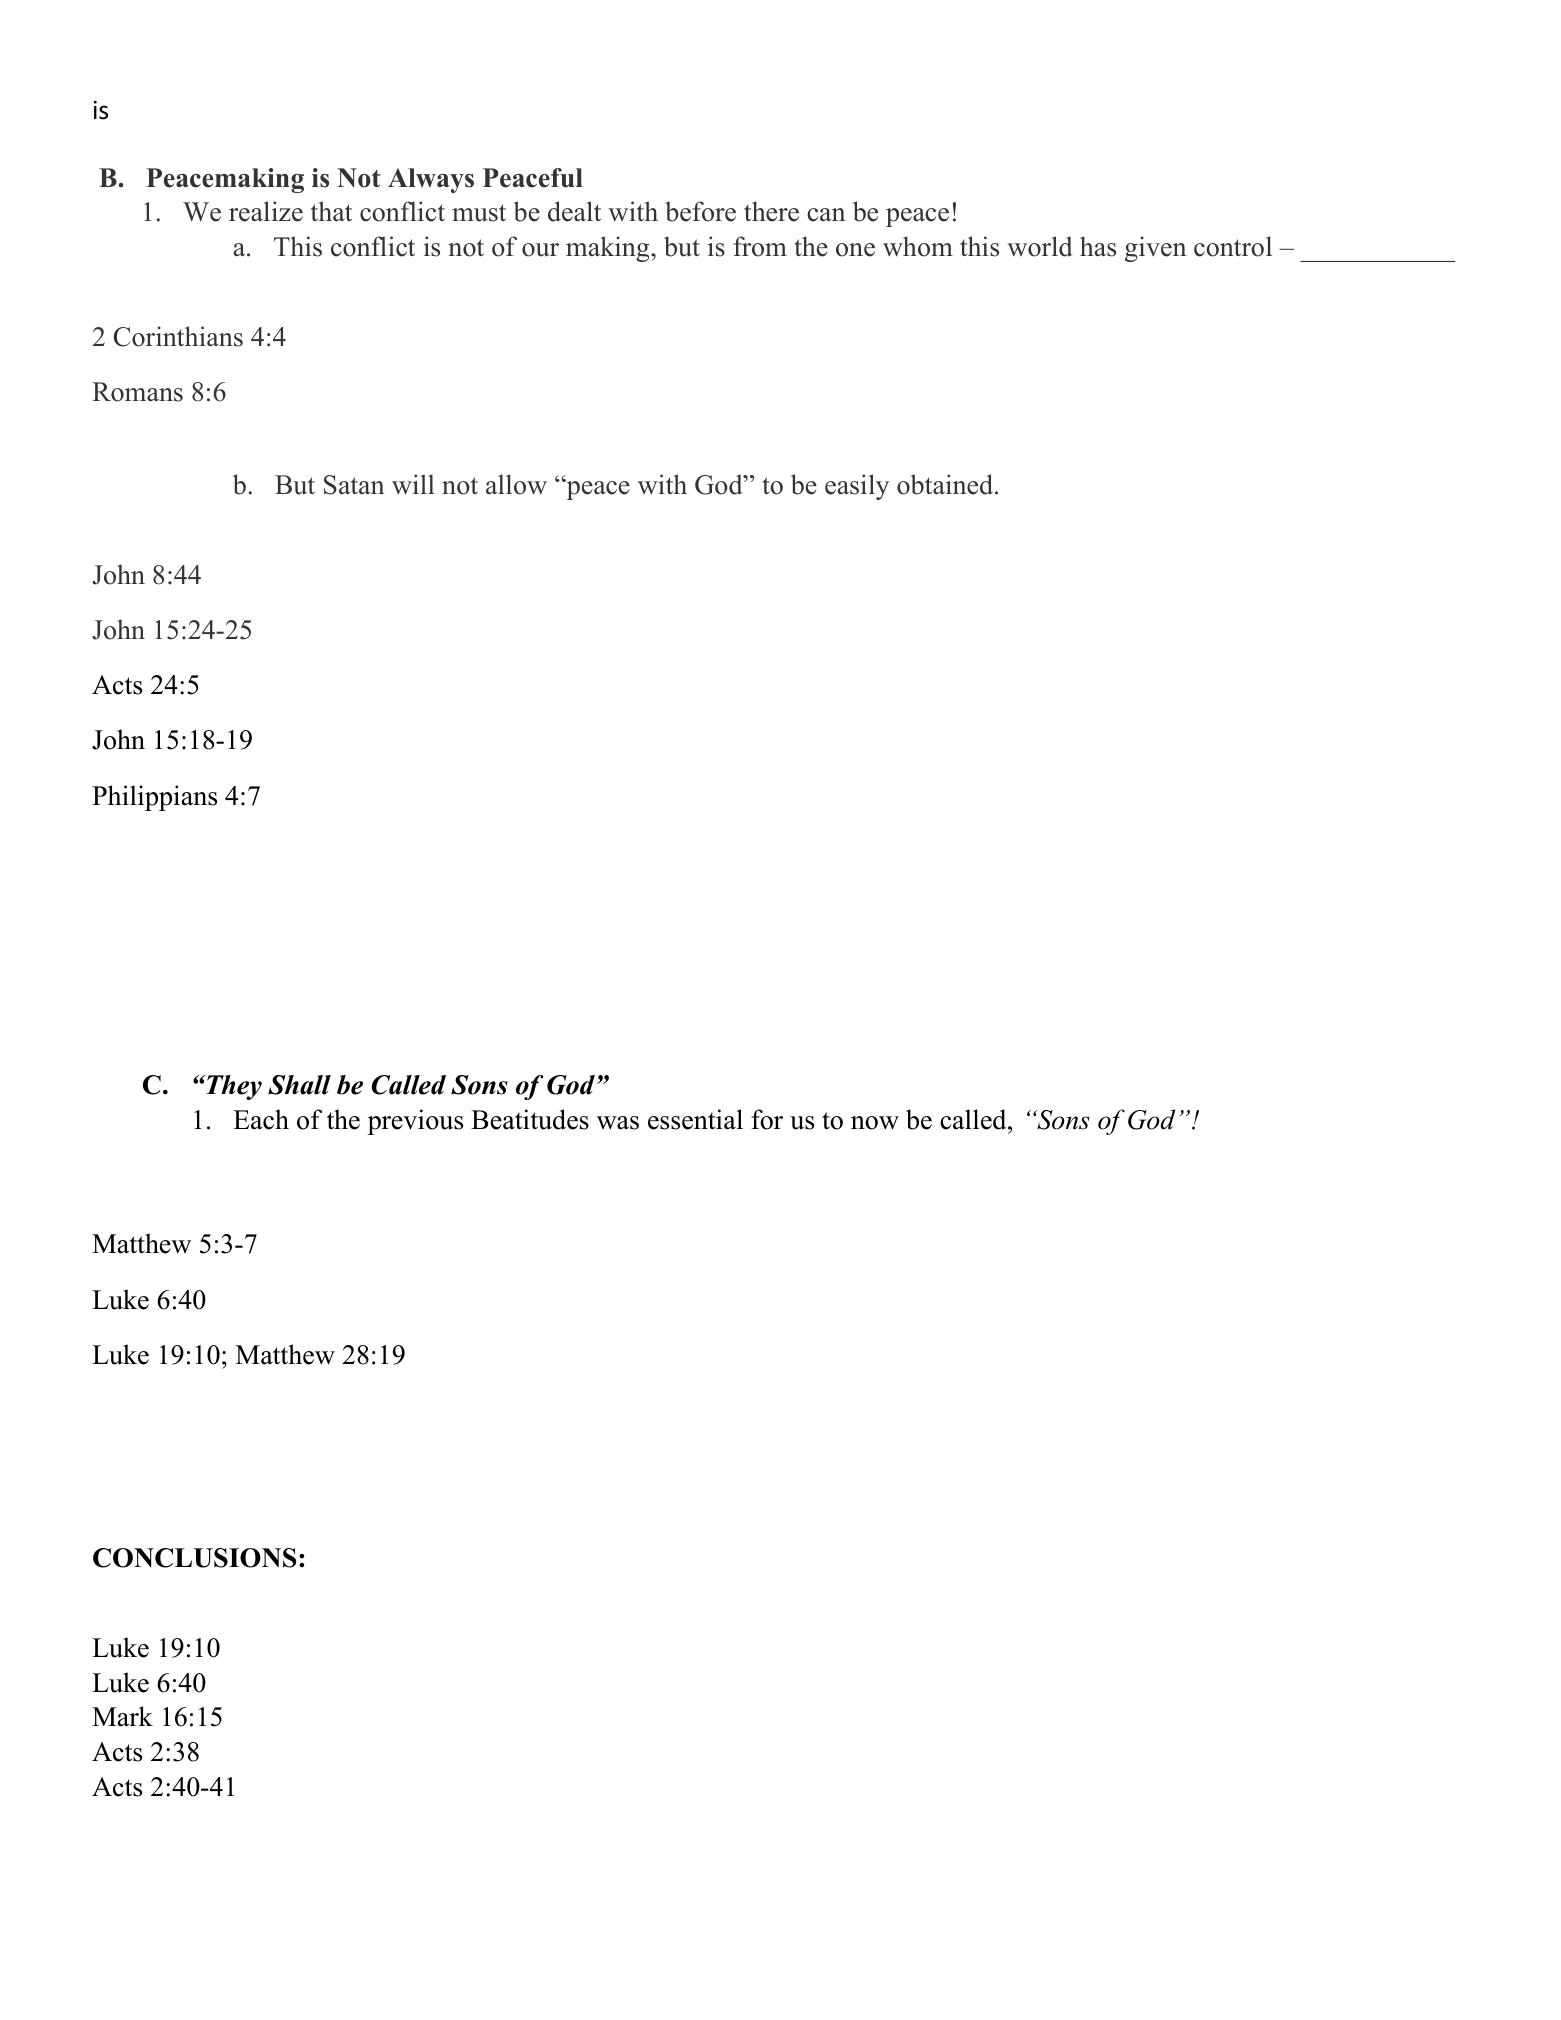 This image has height=2020, width=1561. Describe the element at coordinates (154, 798) in the image. I see `Philippians` at that location.
